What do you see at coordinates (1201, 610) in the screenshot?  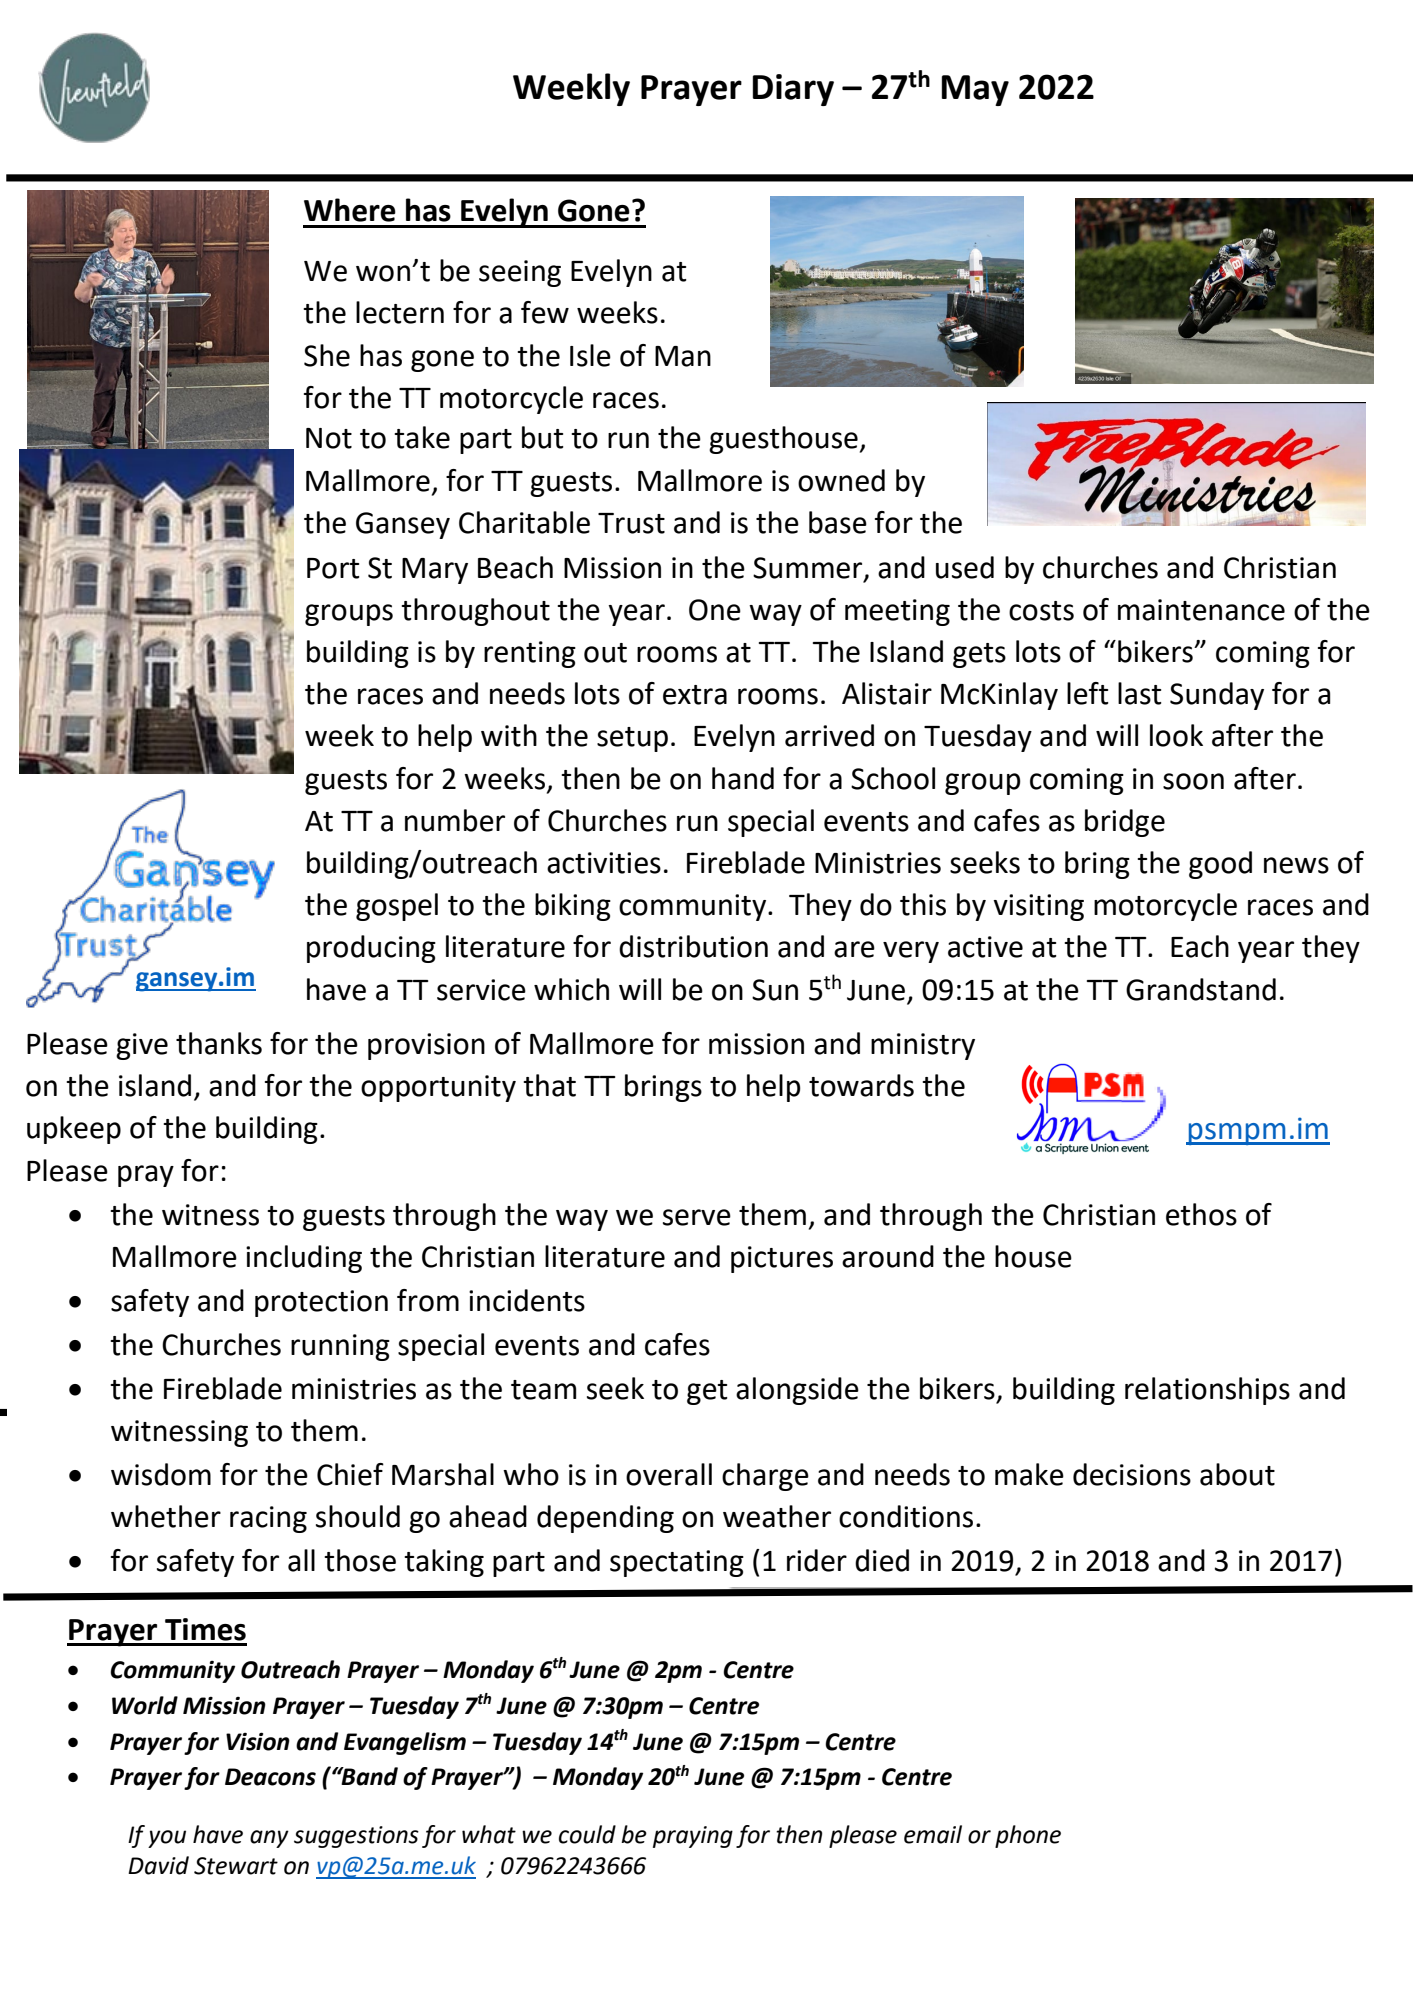 I see `maintenance` at bounding box center [1201, 610].
